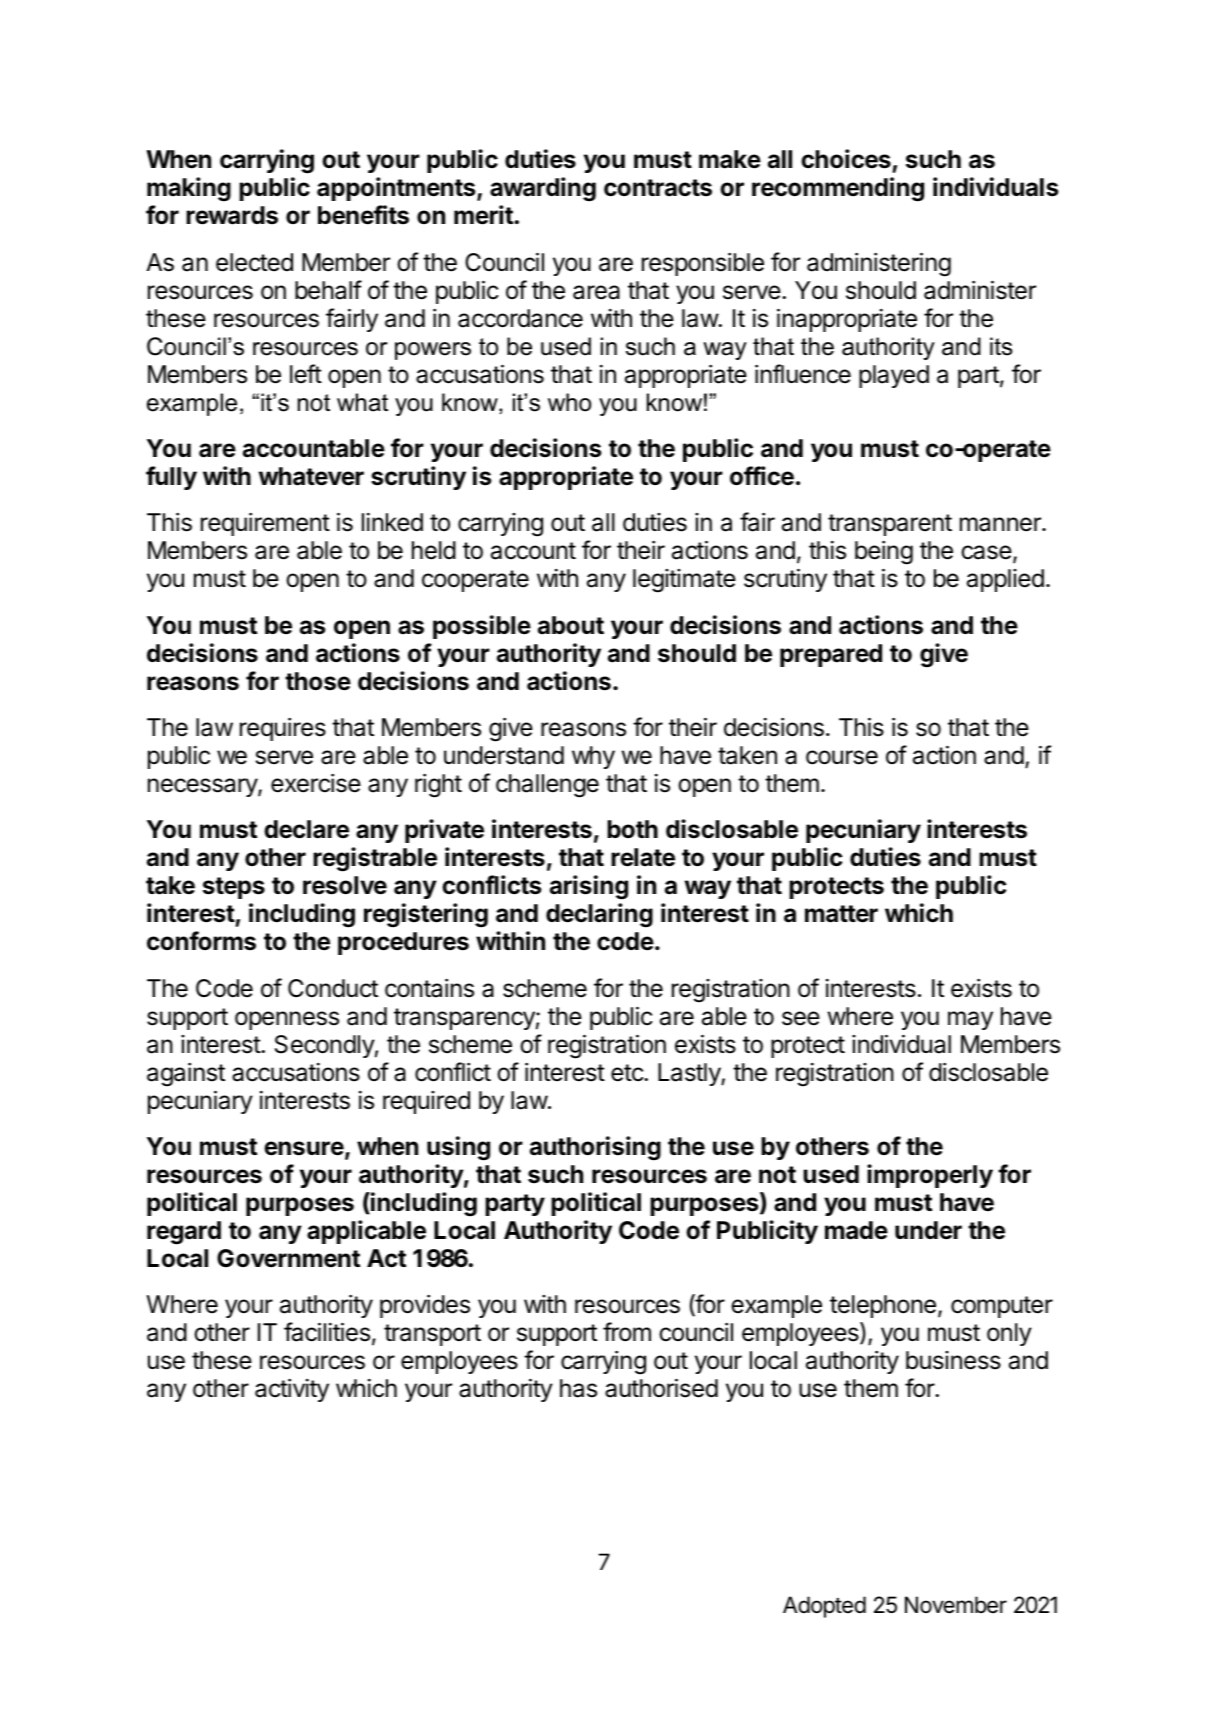 This screenshot has height=1709, width=1208. What do you see at coordinates (232, 215) in the screenshot?
I see `rewards` at bounding box center [232, 215].
